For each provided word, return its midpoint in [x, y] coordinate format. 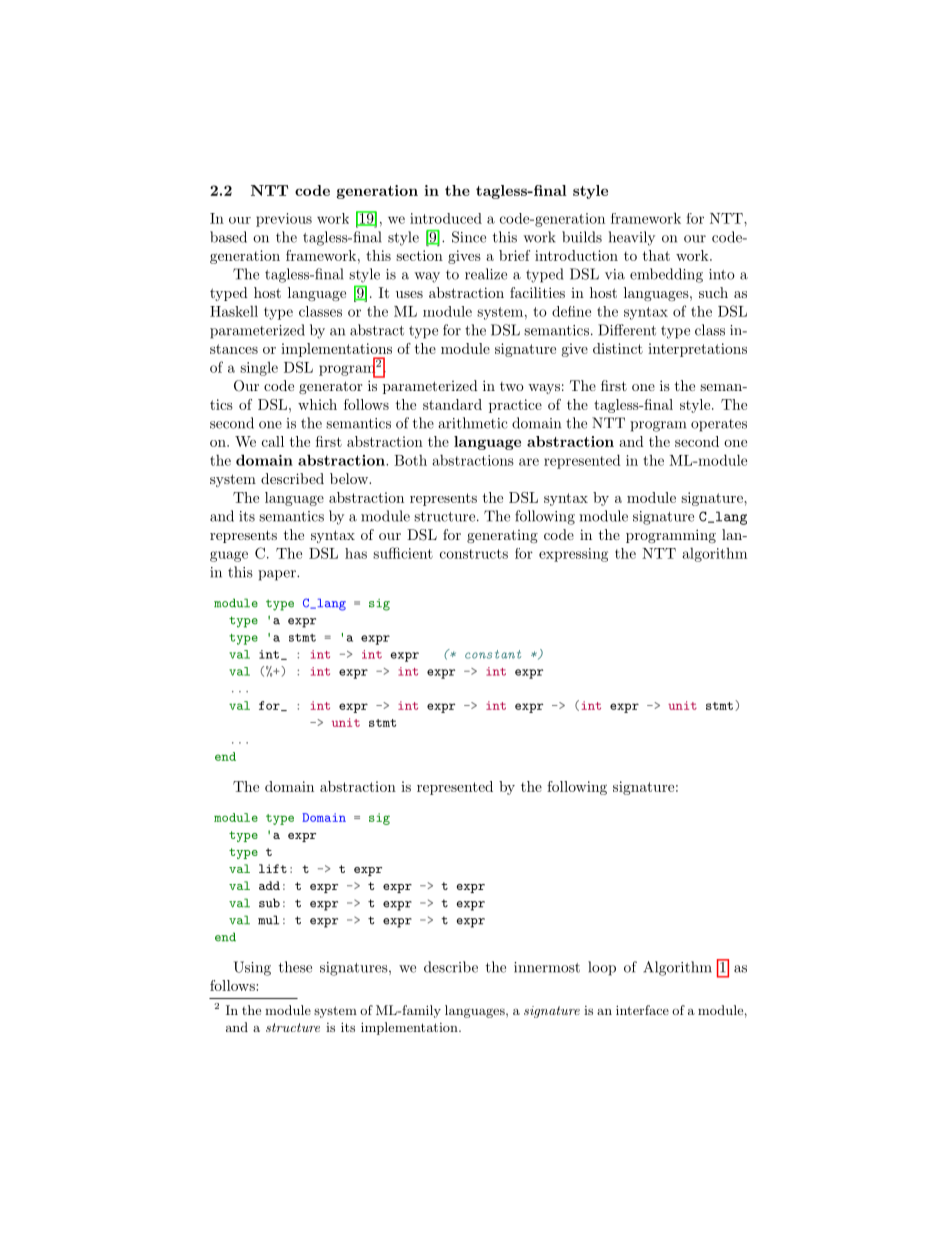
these [295, 967]
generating [502, 536]
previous [284, 220]
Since [469, 237]
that [656, 255]
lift [273, 868]
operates [719, 425]
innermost [547, 967]
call [273, 441]
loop [602, 968]
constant [493, 654]
